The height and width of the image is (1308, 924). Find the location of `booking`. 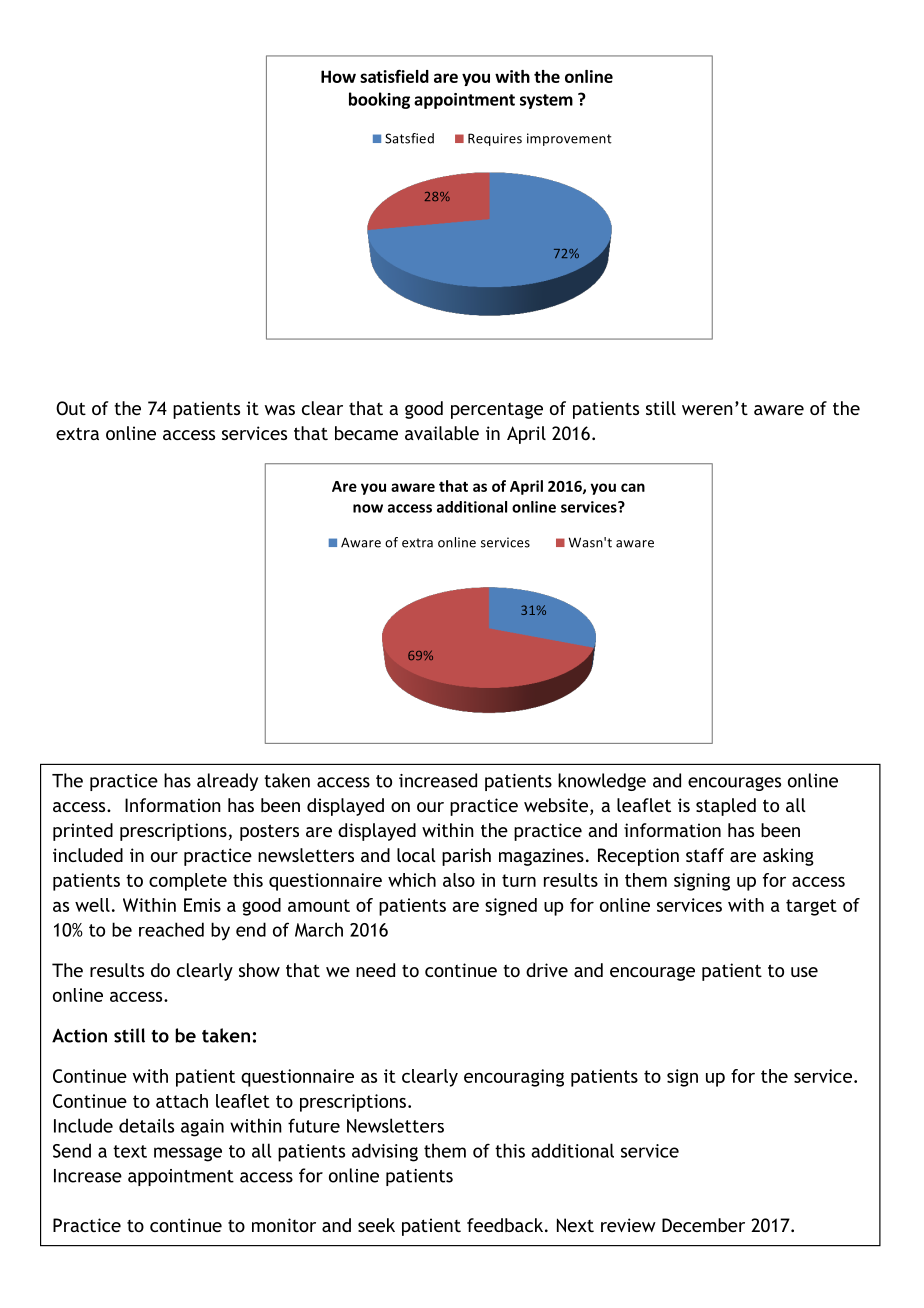

booking is located at coordinates (379, 100).
